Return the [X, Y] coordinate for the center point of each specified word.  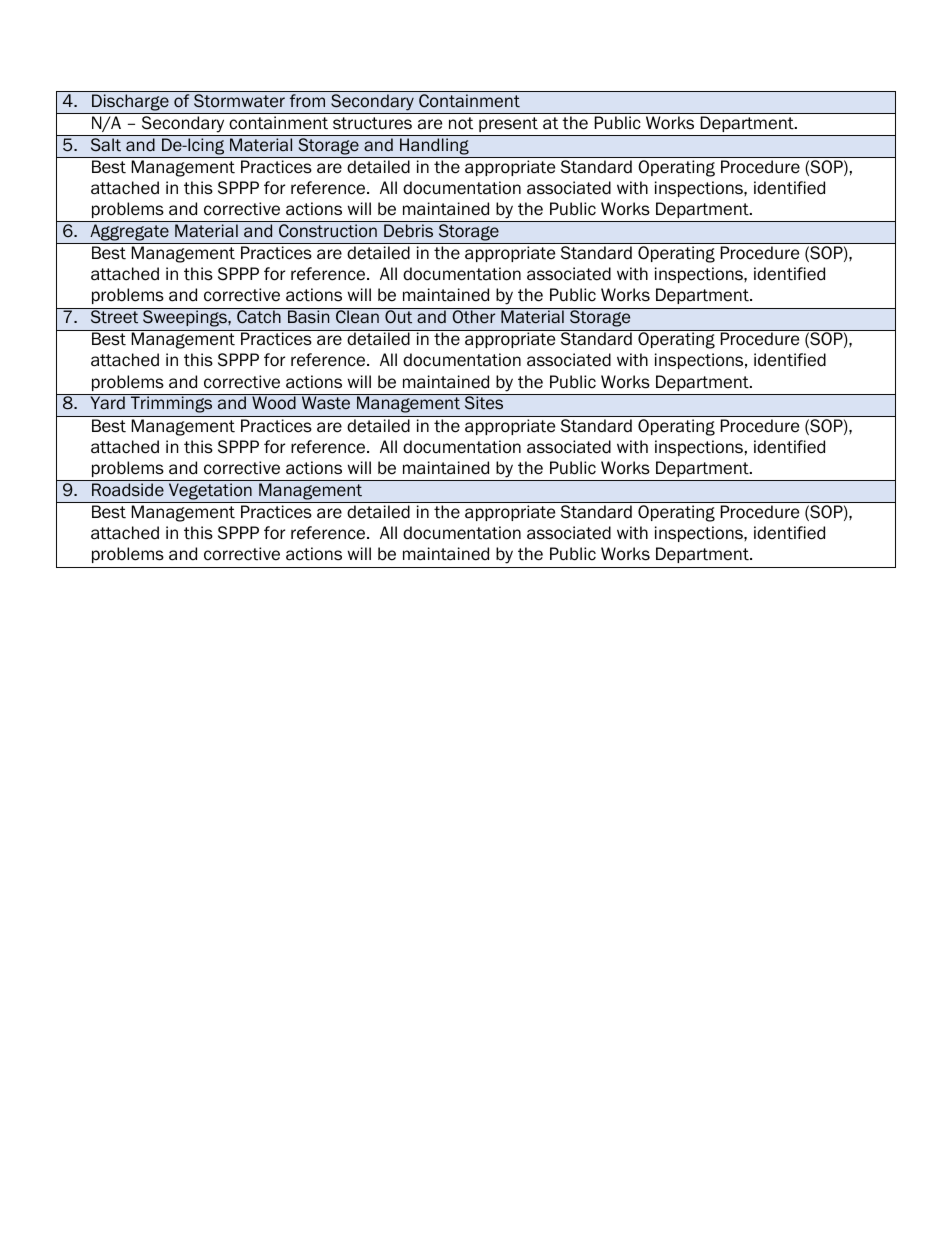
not [461, 123]
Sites [484, 402]
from [307, 101]
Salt [106, 145]
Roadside [128, 490]
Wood [274, 403]
